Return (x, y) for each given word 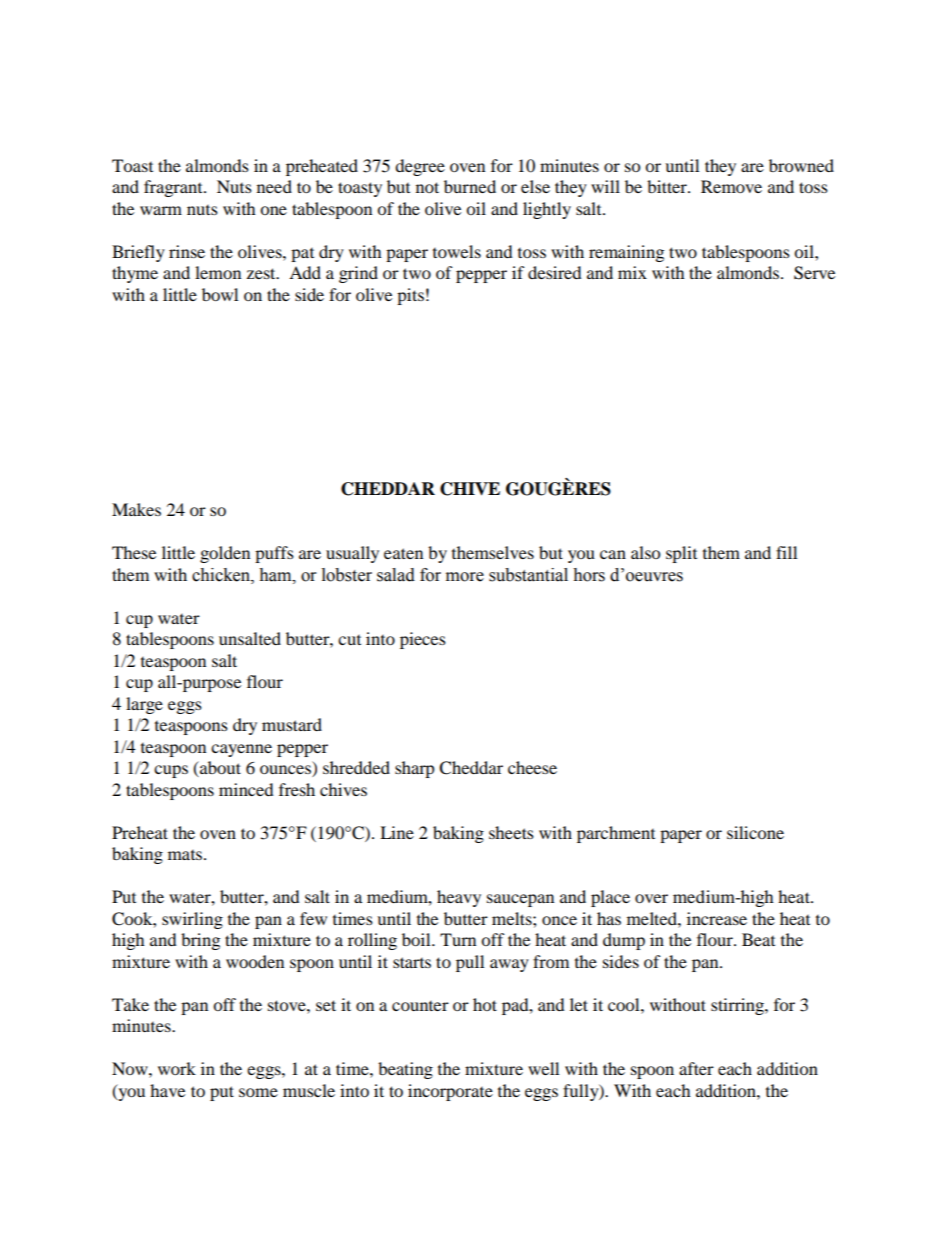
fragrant (174, 188)
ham (276, 575)
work (177, 1068)
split (681, 554)
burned (470, 186)
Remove (731, 186)
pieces (423, 640)
